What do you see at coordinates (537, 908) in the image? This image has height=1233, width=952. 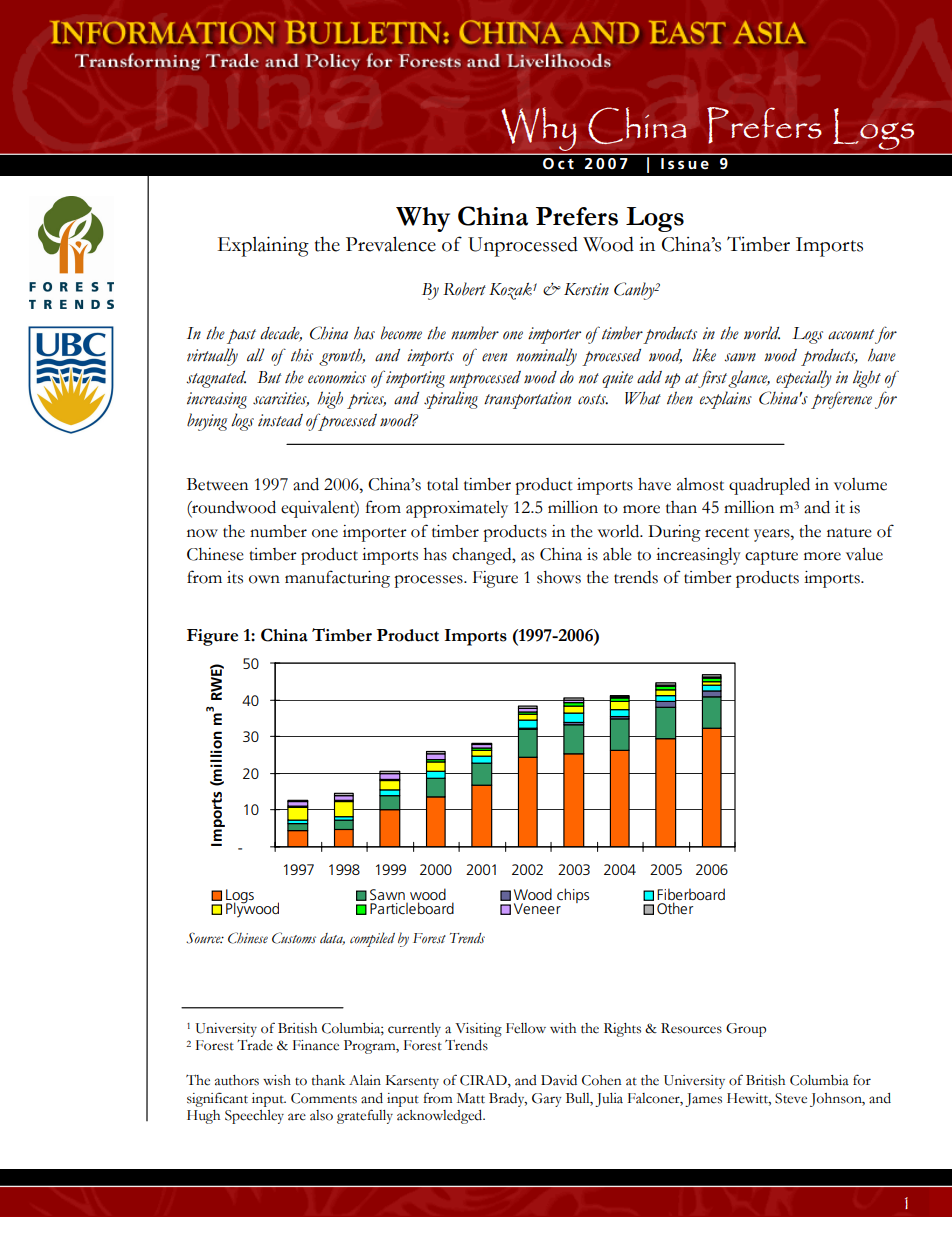 I see `Veneer` at bounding box center [537, 908].
